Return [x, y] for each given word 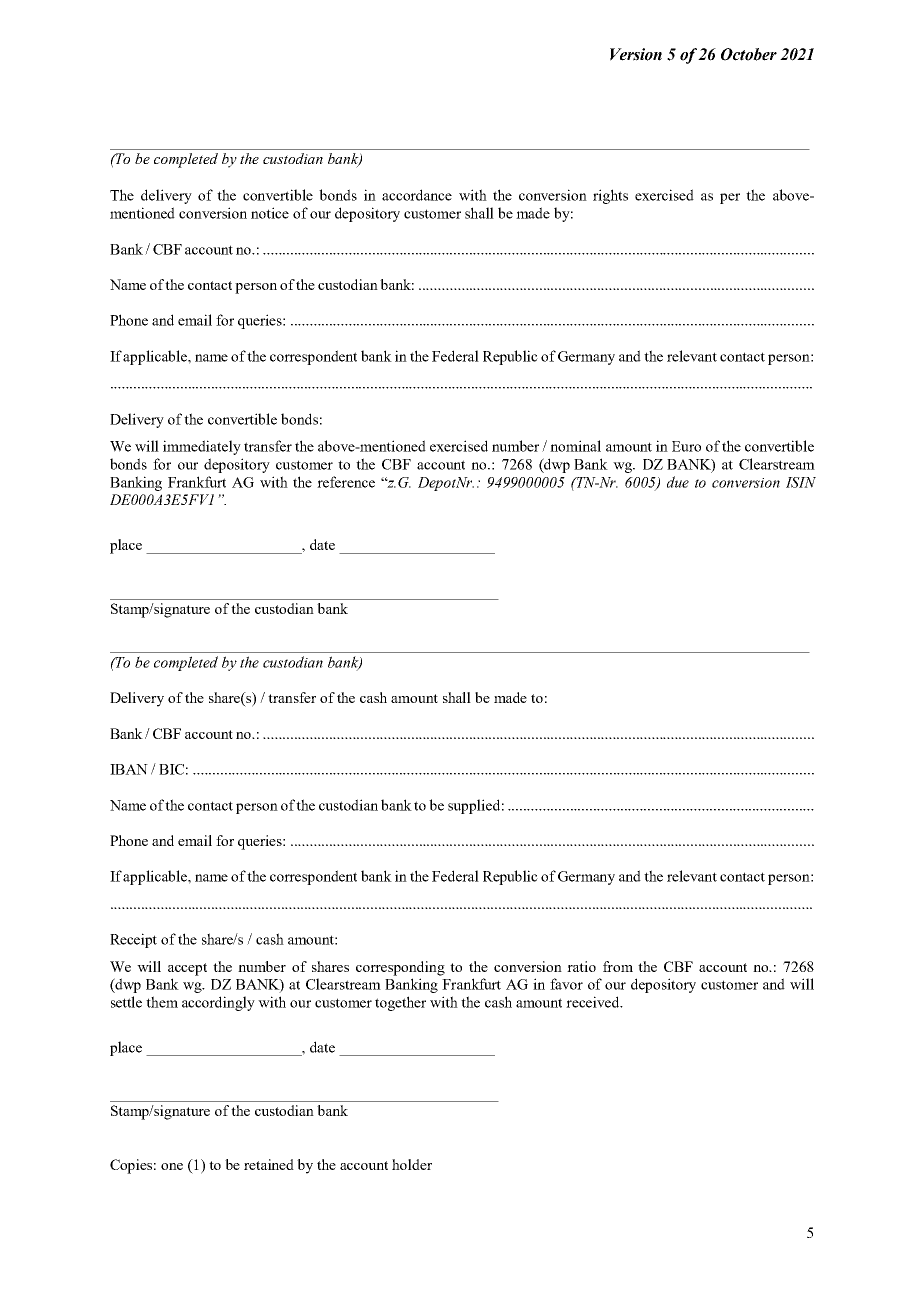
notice [270, 213]
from [618, 966]
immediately [202, 447]
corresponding [400, 968]
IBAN [129, 769]
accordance [417, 195]
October [749, 54]
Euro [686, 446]
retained [269, 1164]
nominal [575, 446]
